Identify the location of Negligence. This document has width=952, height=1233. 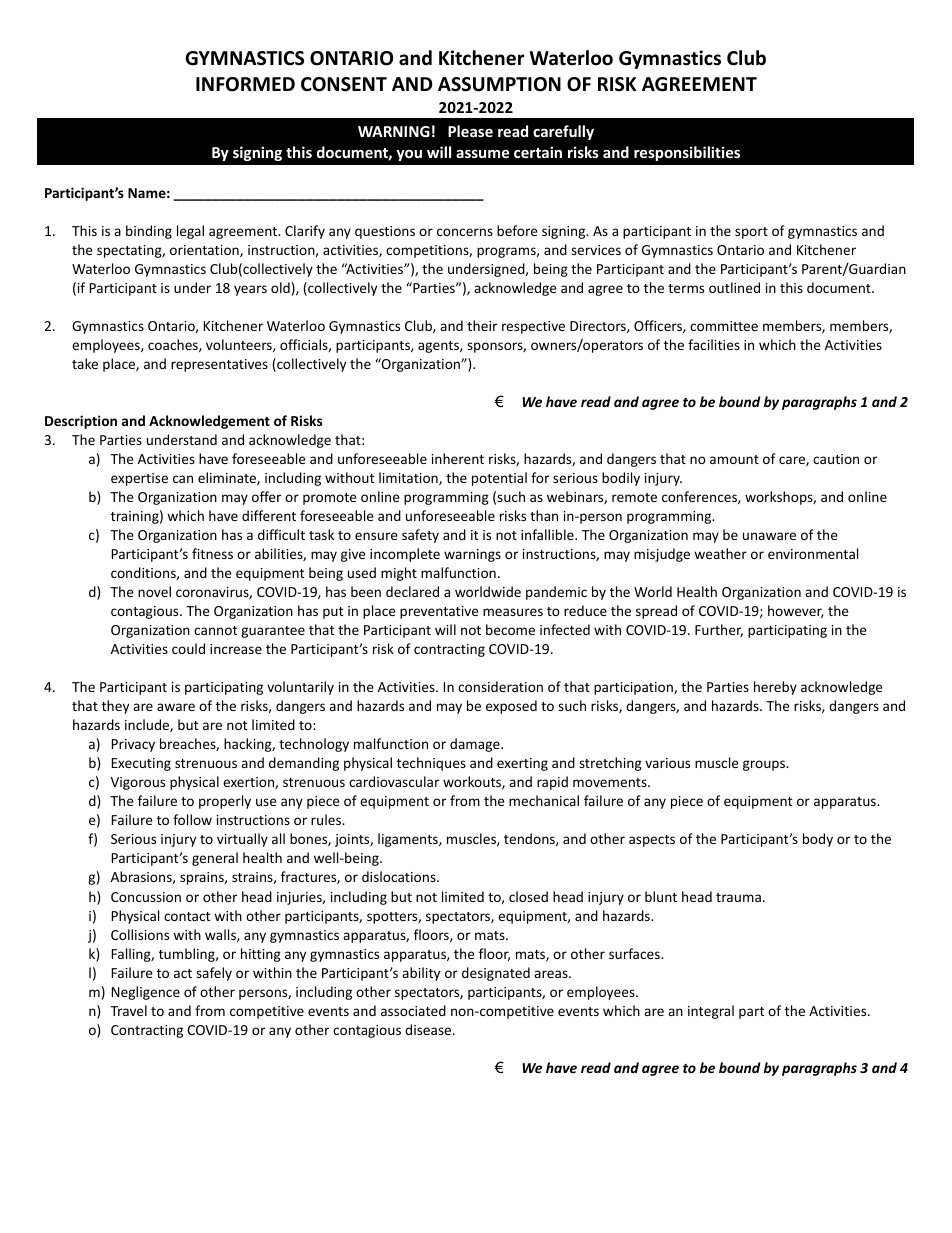
(146, 993).
